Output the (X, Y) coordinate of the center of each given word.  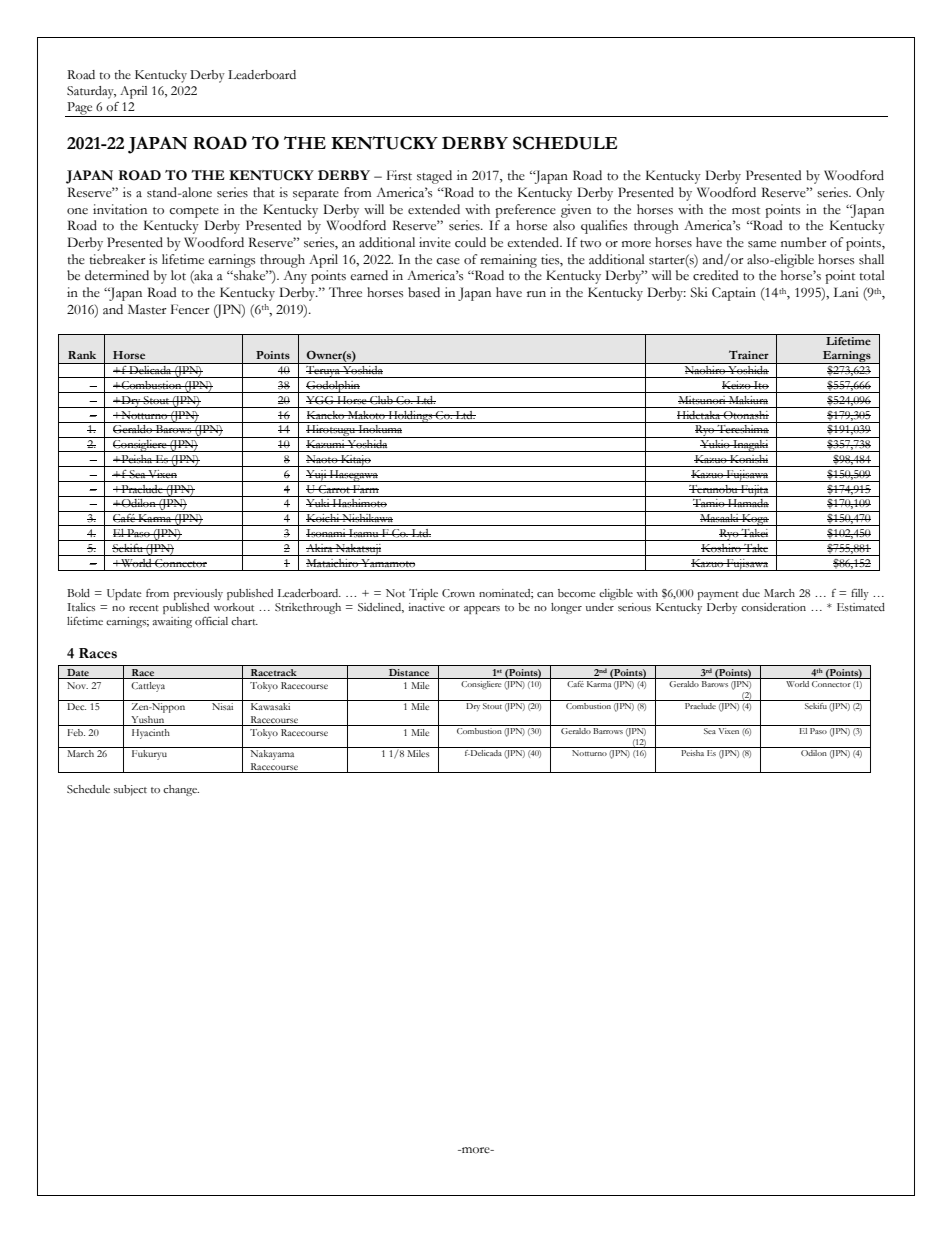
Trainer (749, 354)
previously (198, 594)
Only (870, 194)
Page (80, 109)
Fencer (190, 309)
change (181, 790)
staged (434, 177)
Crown (458, 593)
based (424, 292)
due (751, 593)
